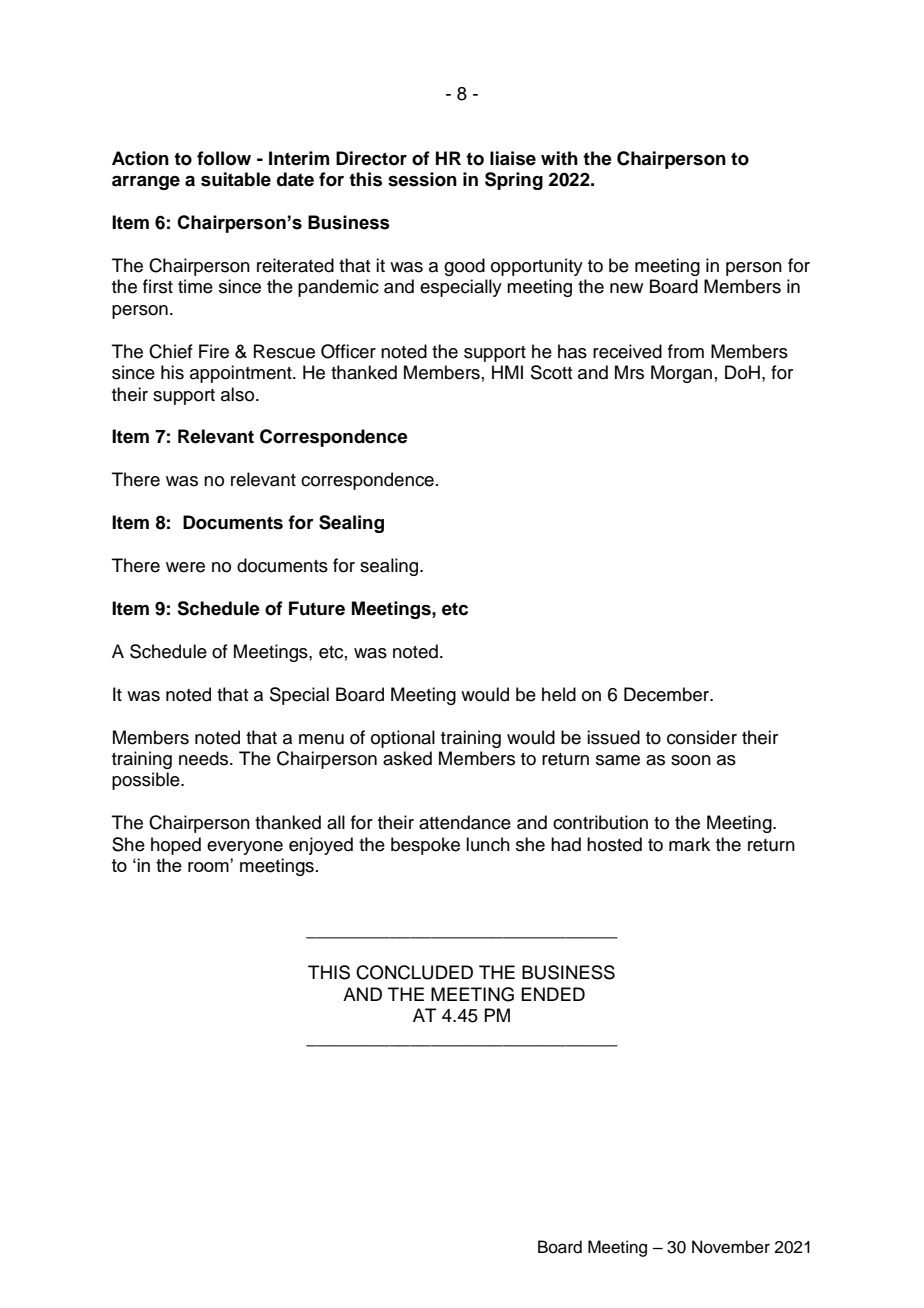  What do you see at coordinates (553, 994) in the screenshot?
I see `ENDED` at bounding box center [553, 994].
